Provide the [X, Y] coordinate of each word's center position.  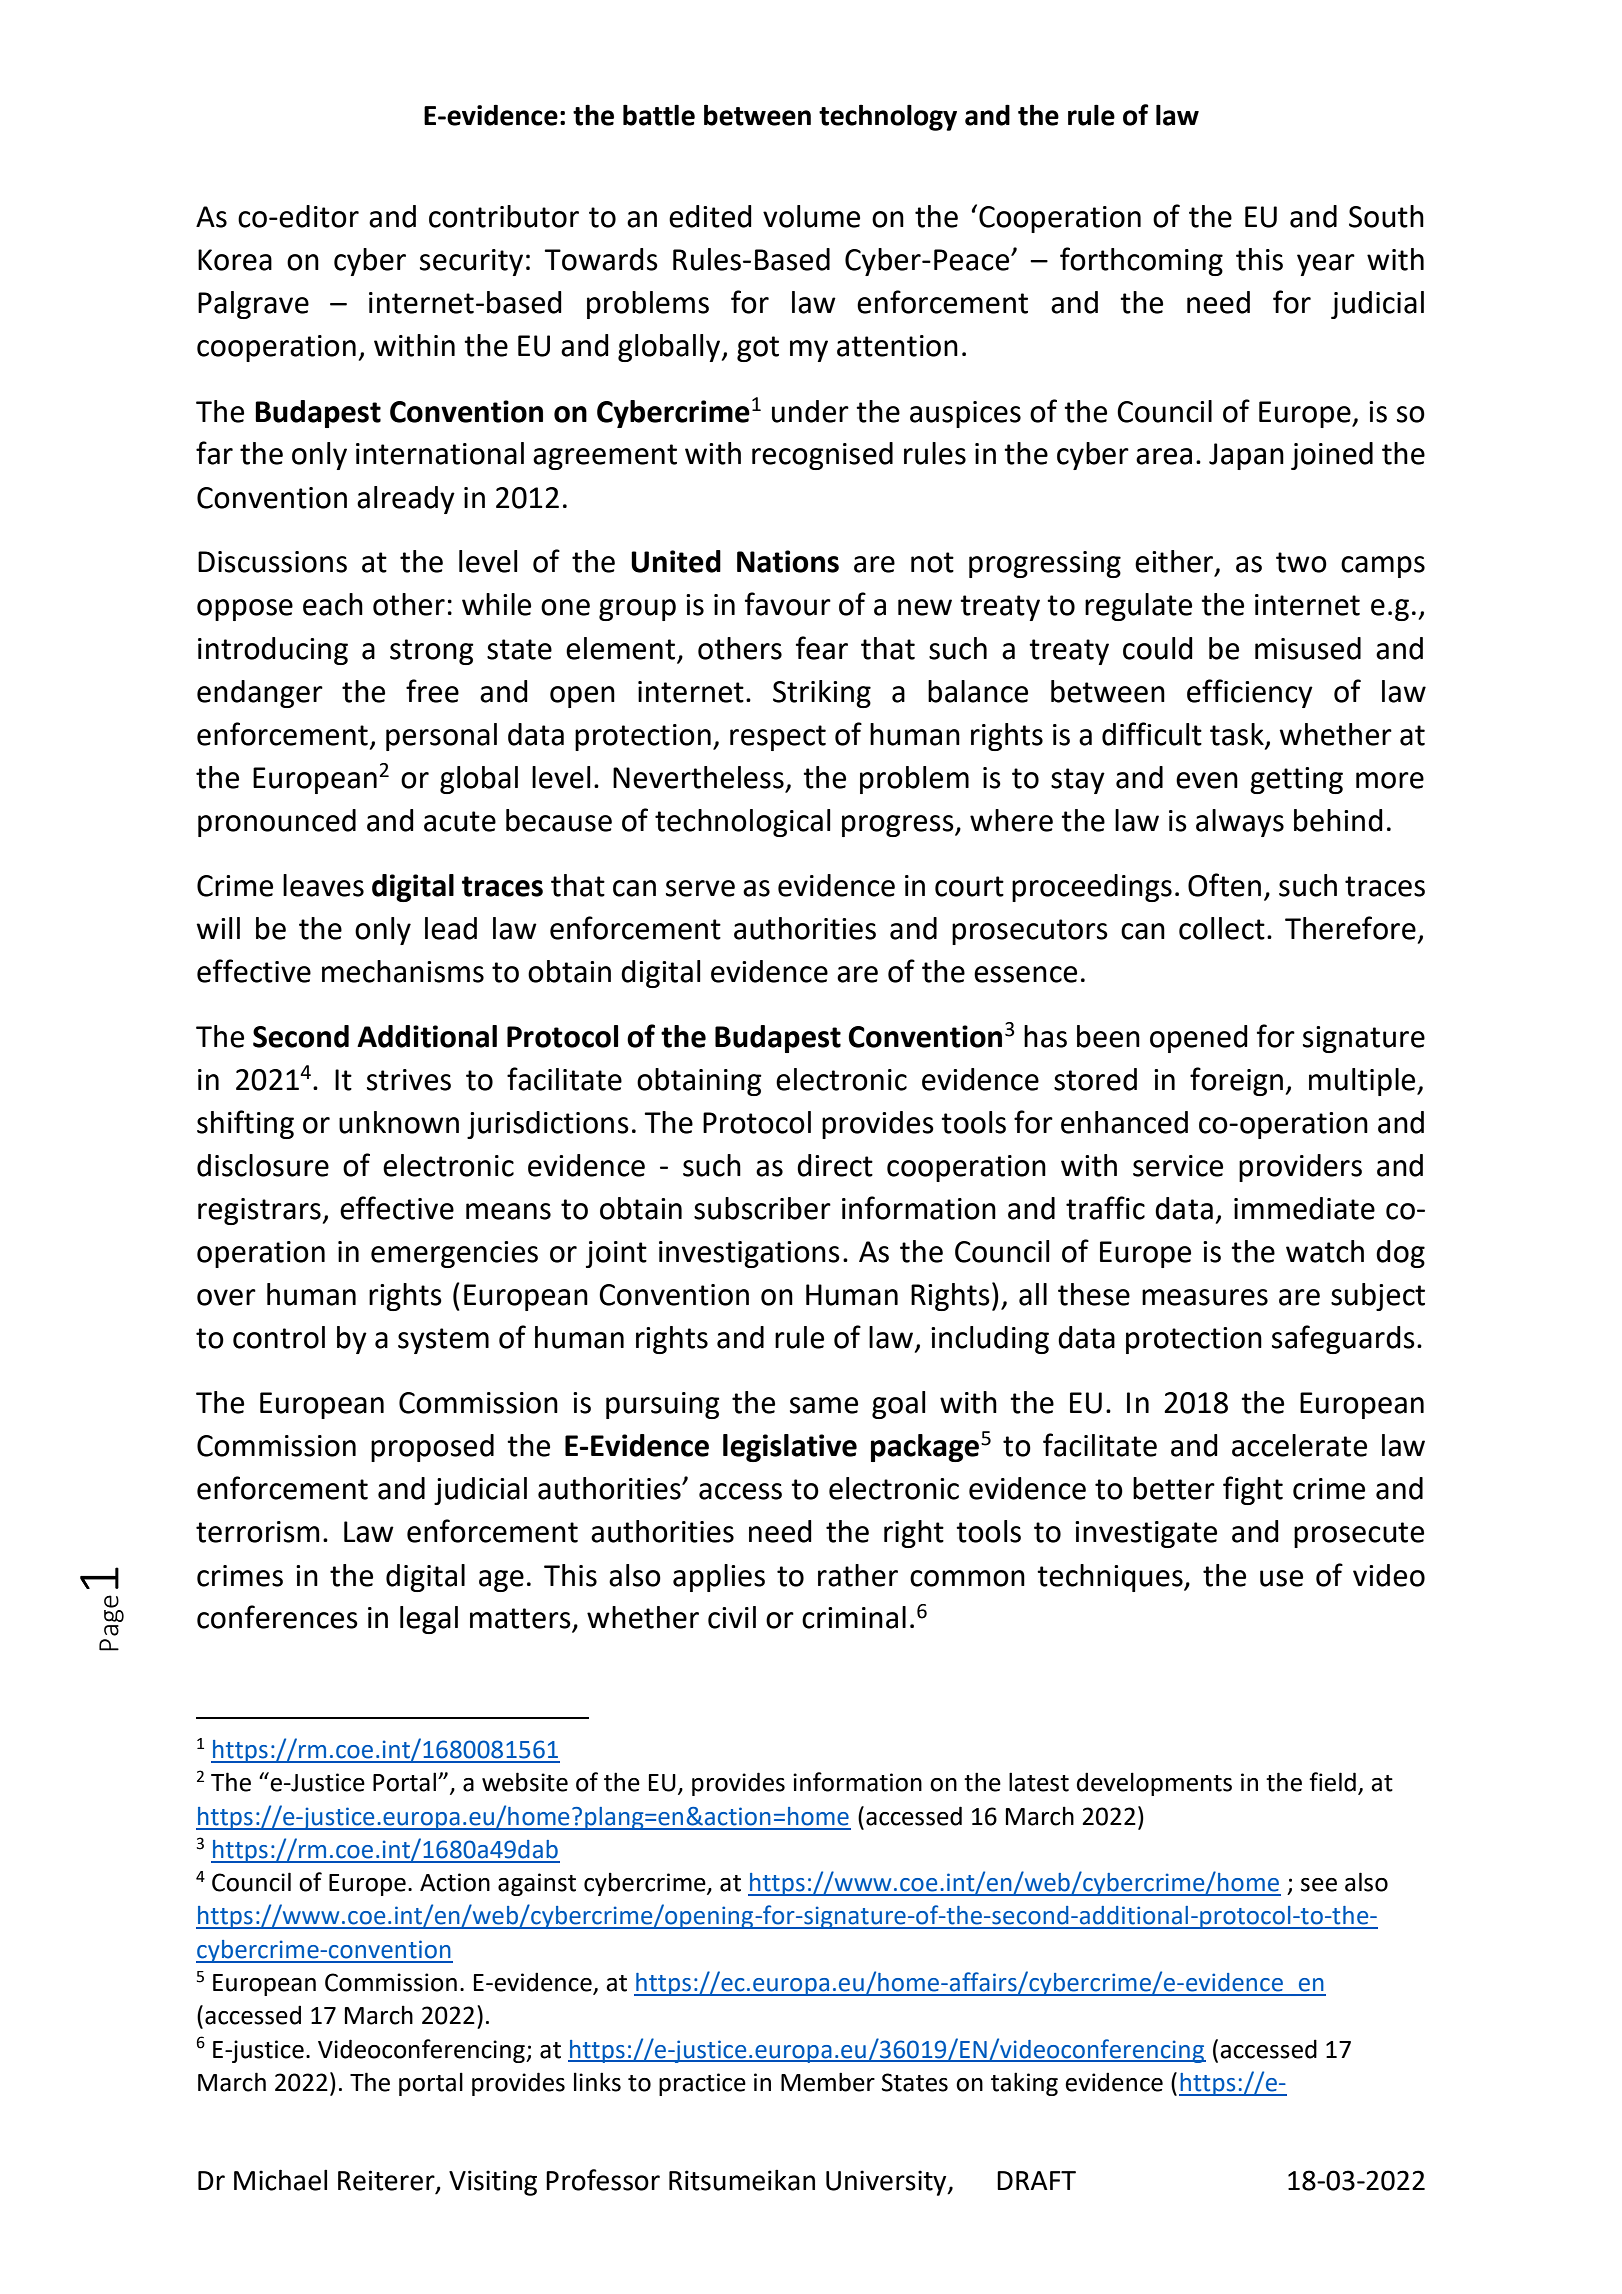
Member [828, 2082]
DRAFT [1036, 2180]
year [1326, 265]
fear [822, 648]
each [333, 604]
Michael [280, 2180]
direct [835, 1165]
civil [732, 1617]
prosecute [1359, 1535]
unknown [399, 1122]
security [471, 262]
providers [1300, 1168]
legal [429, 1620]
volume [811, 216]
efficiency [1250, 693]
